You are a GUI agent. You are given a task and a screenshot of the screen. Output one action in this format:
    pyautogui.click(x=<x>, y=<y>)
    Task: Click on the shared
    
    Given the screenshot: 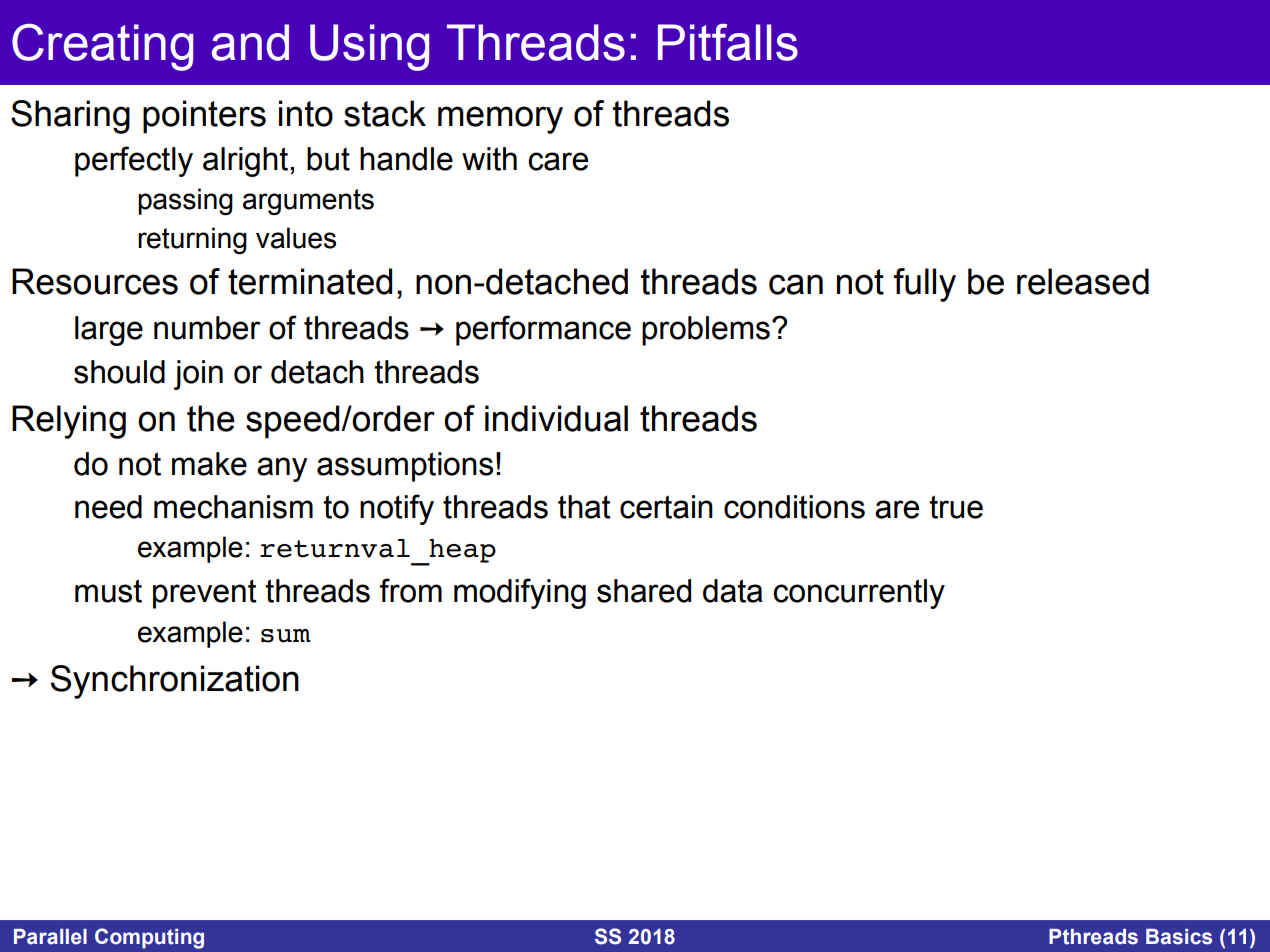 What is the action you would take?
    pyautogui.click(x=644, y=591)
